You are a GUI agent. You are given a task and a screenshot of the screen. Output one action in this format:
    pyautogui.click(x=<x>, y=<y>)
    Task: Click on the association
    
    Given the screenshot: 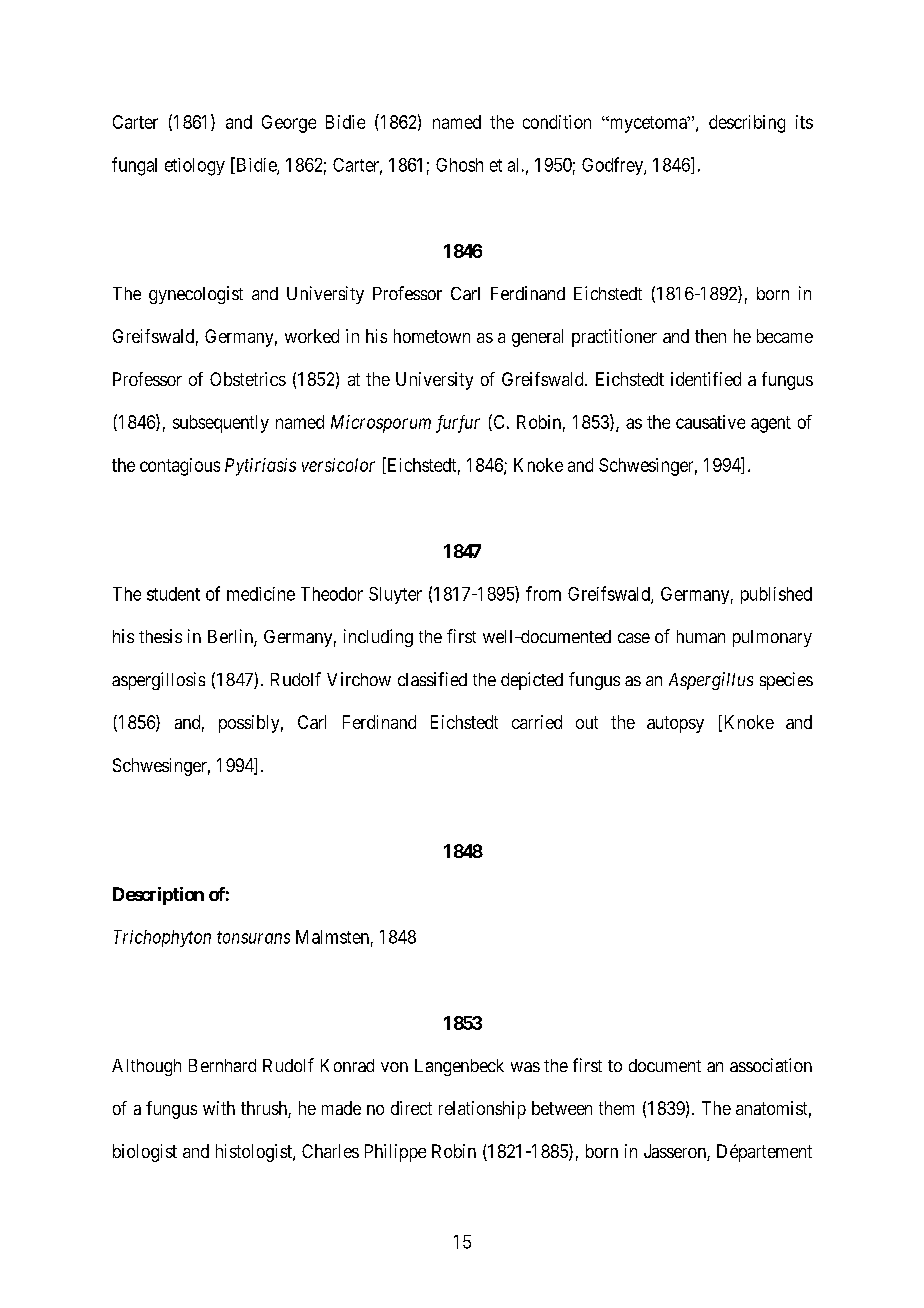 What is the action you would take?
    pyautogui.click(x=771, y=1065)
